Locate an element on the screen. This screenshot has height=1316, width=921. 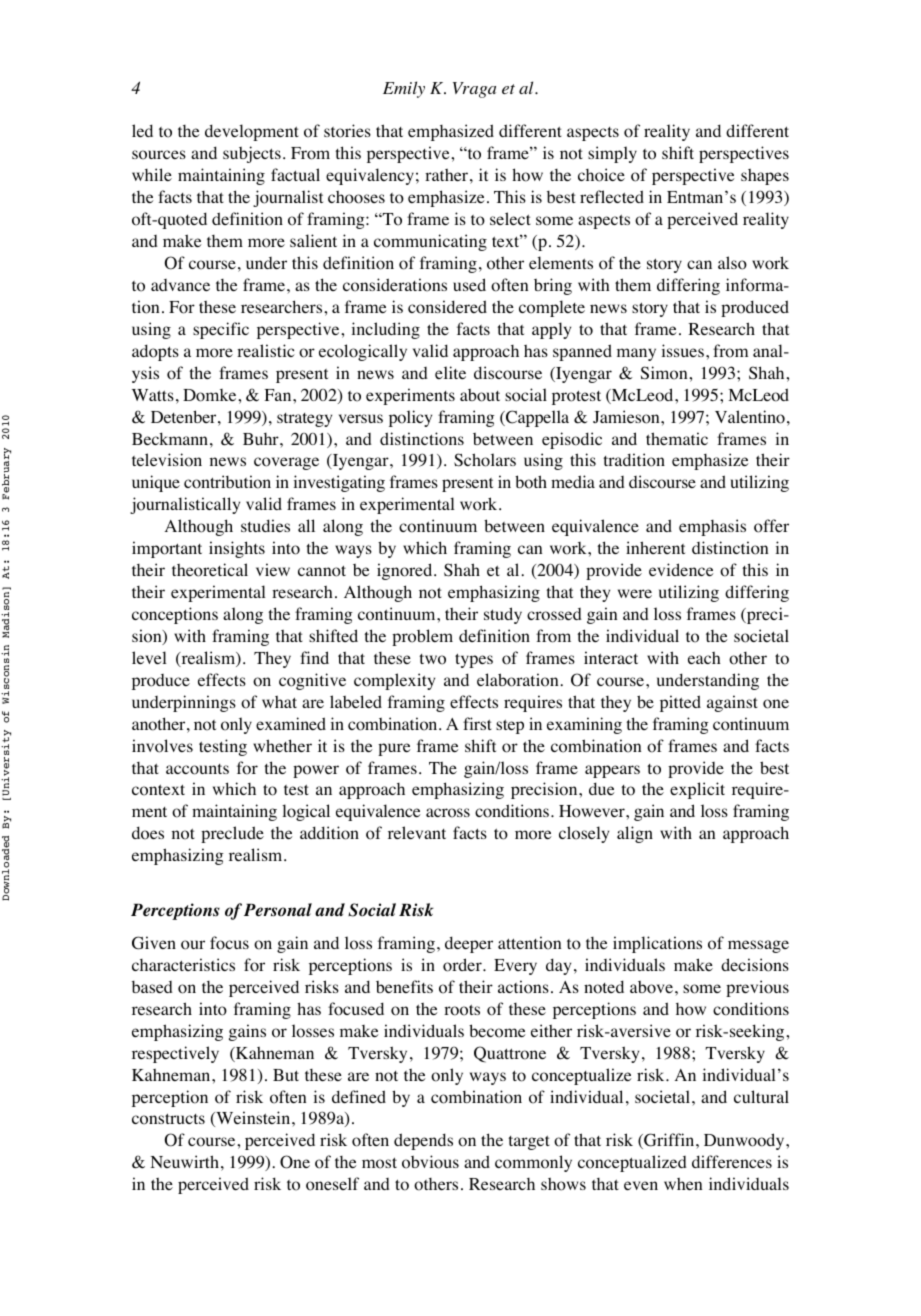
simply is located at coordinates (612, 154).
